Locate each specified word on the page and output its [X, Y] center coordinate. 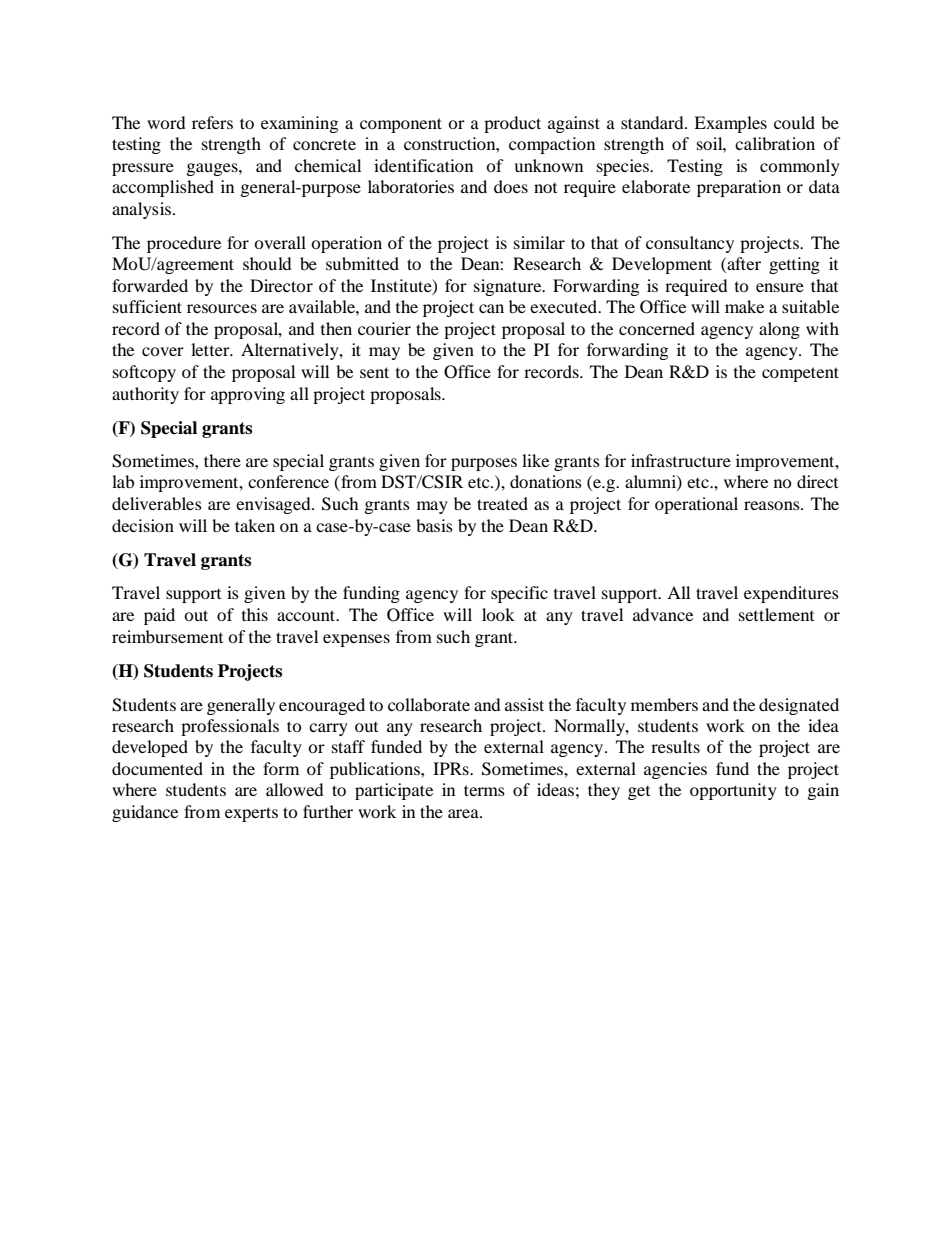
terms [484, 790]
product [512, 124]
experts [251, 814]
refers [212, 122]
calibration [775, 143]
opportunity [733, 791]
